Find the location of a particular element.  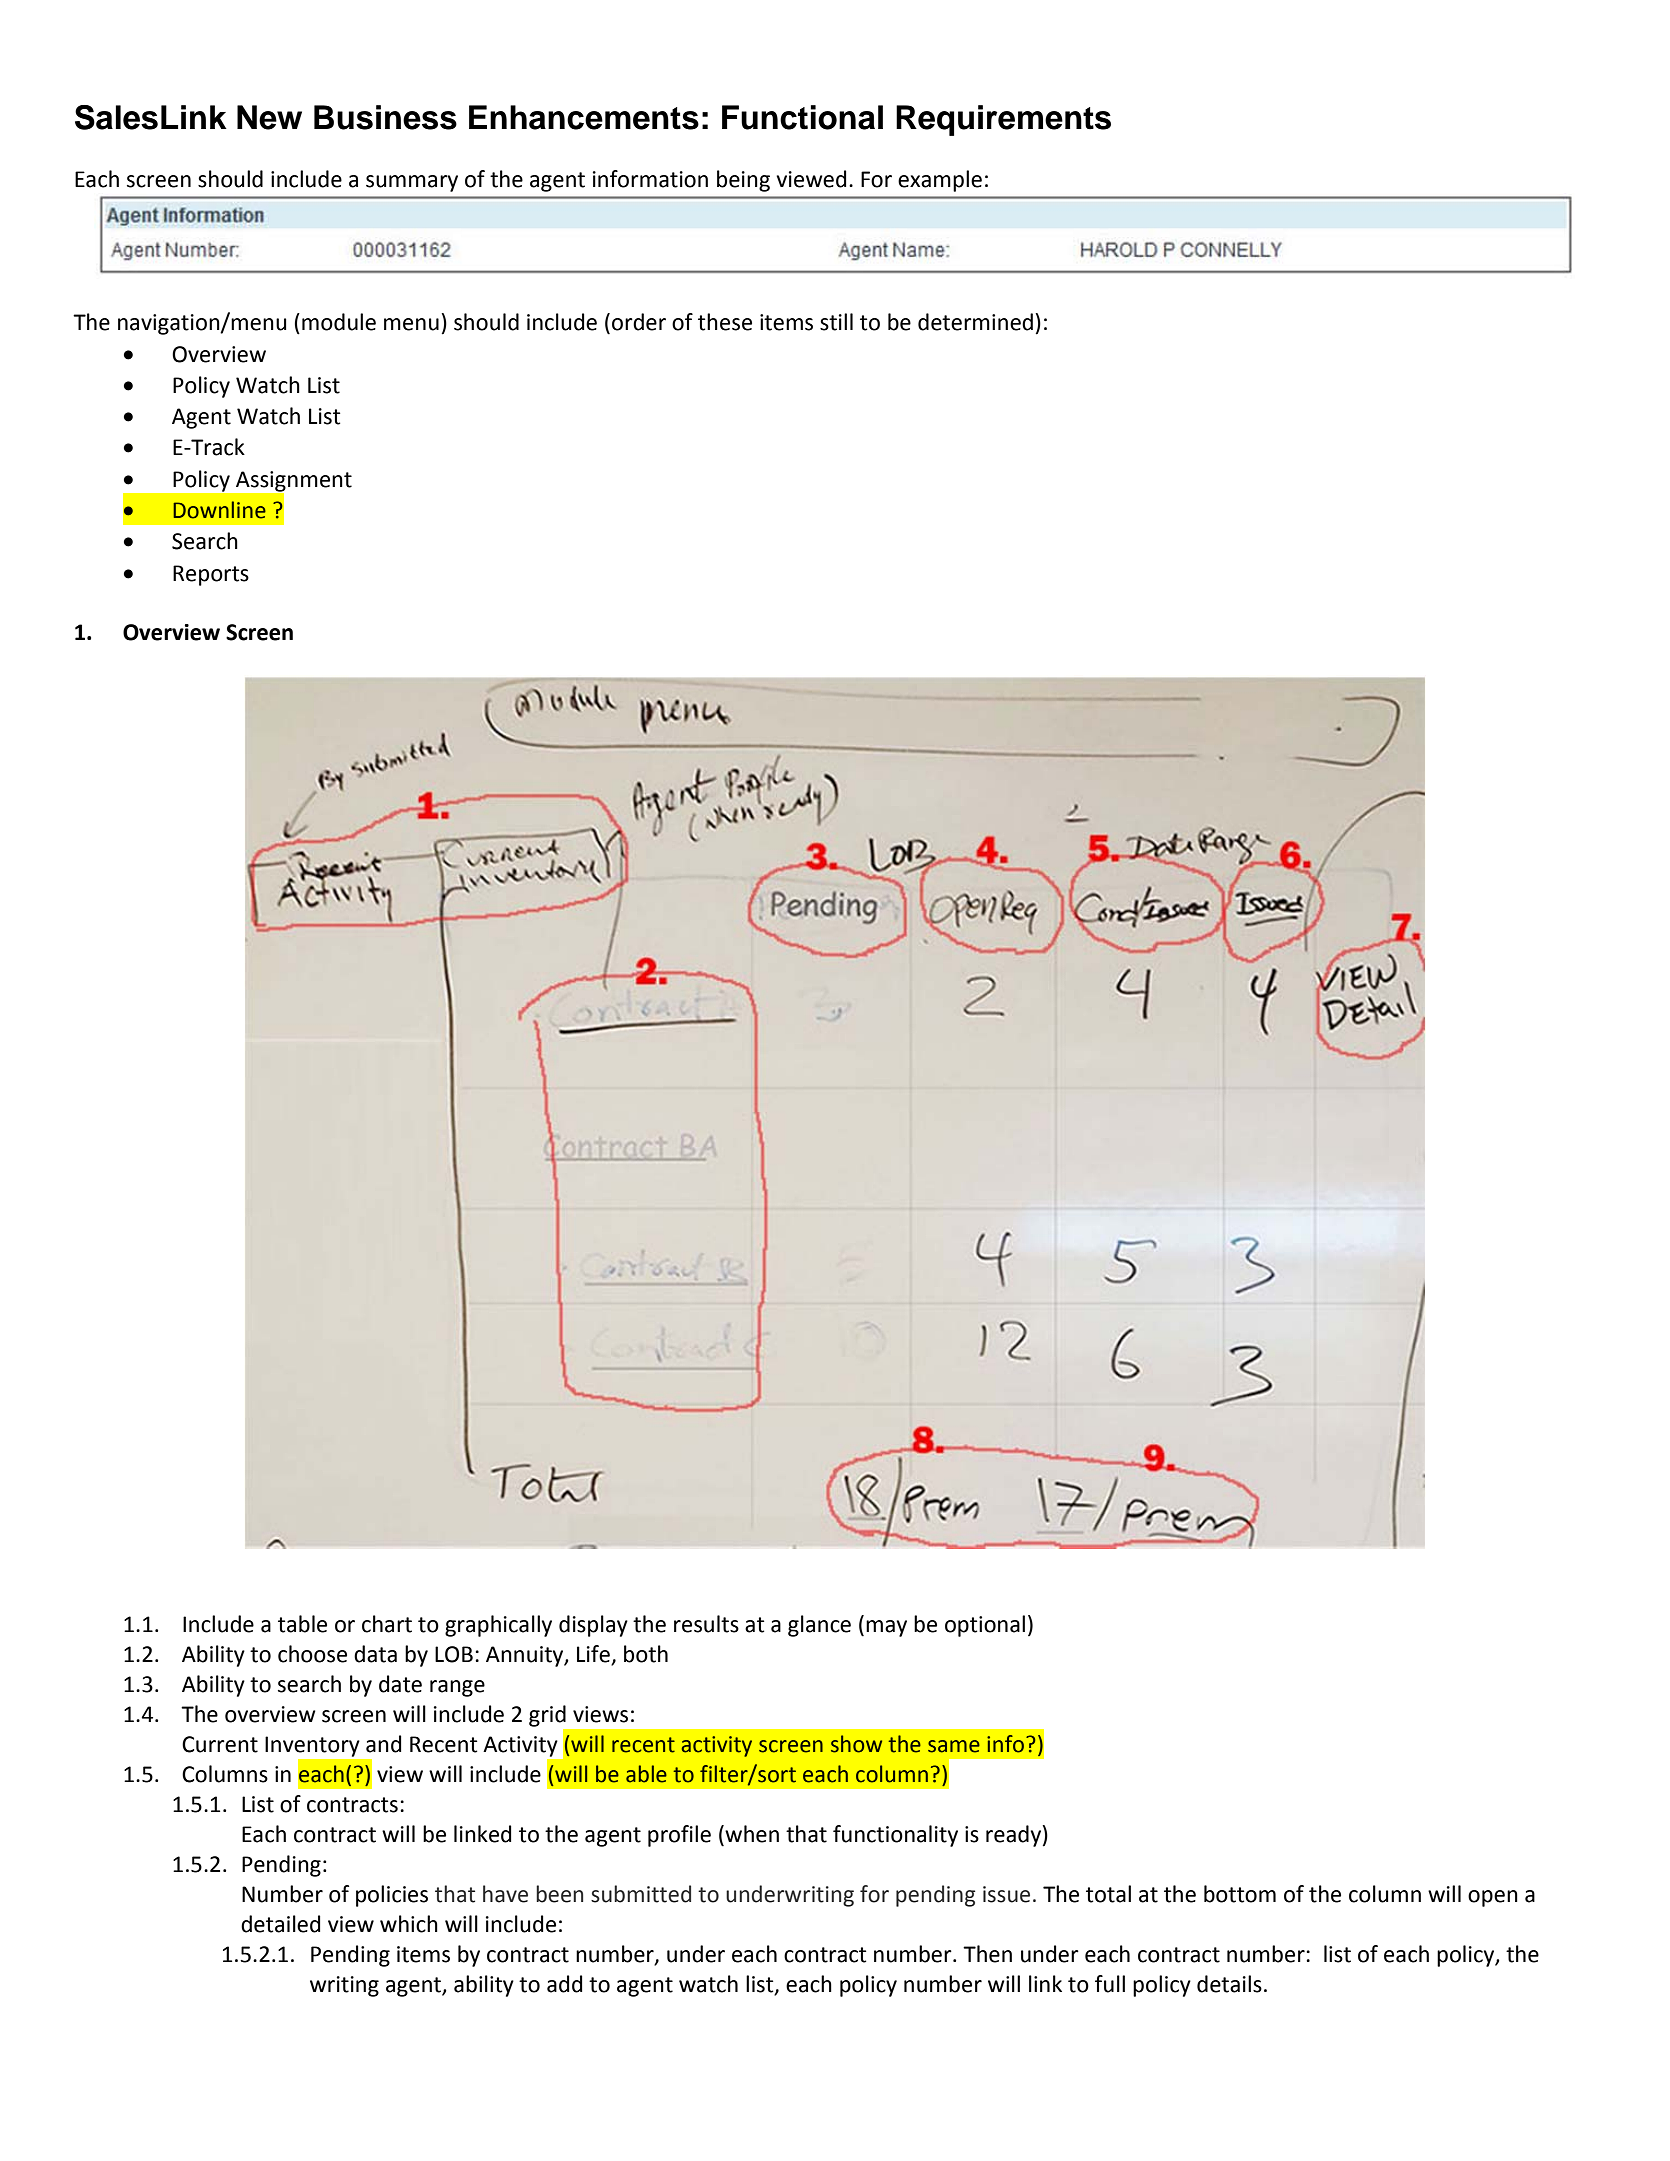

Requirements is located at coordinates (1003, 120).
